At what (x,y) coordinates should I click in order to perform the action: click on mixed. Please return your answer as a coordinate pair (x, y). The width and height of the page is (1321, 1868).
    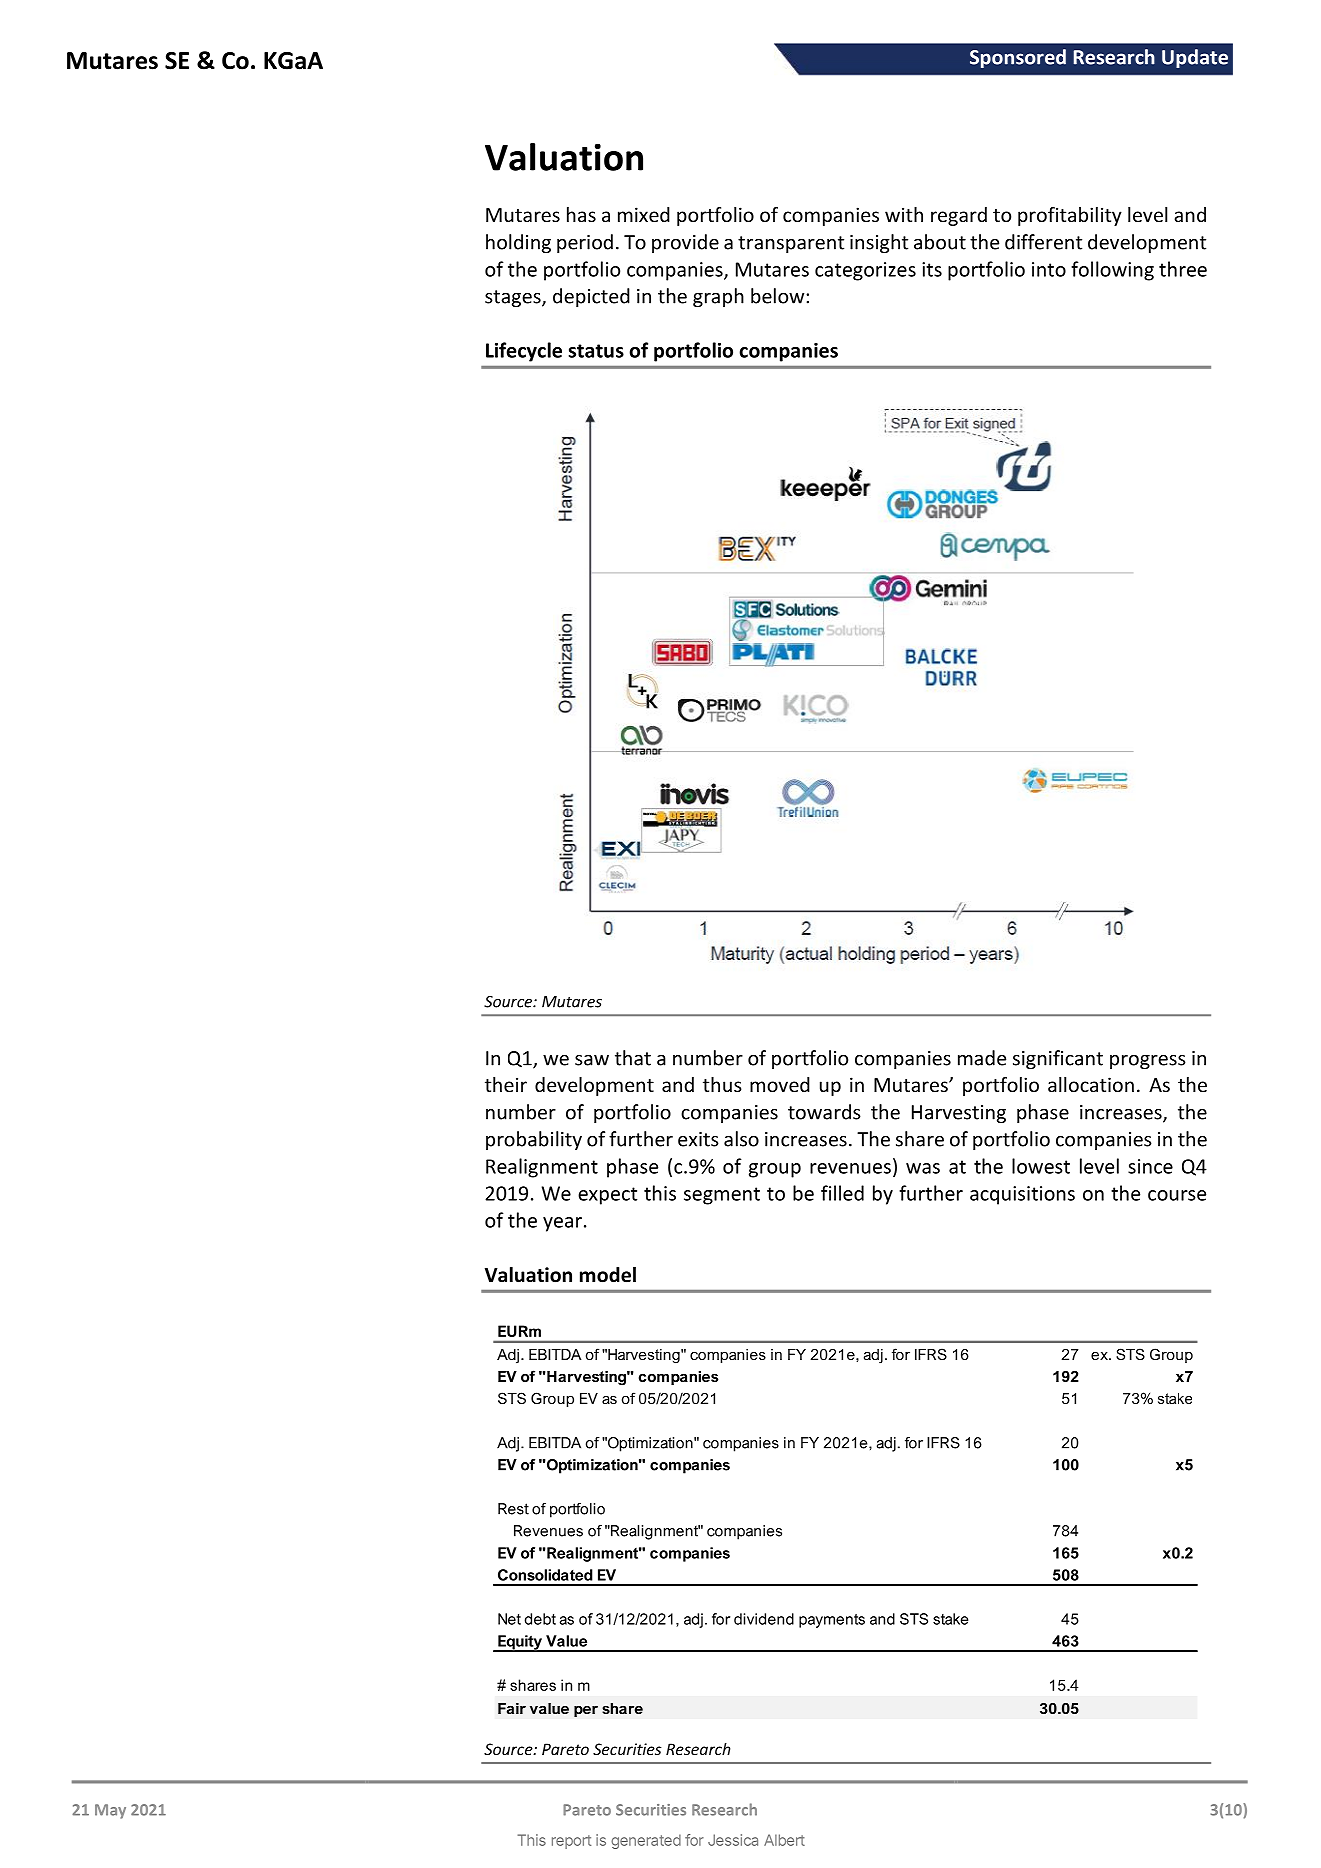
    Looking at the image, I should click on (644, 214).
